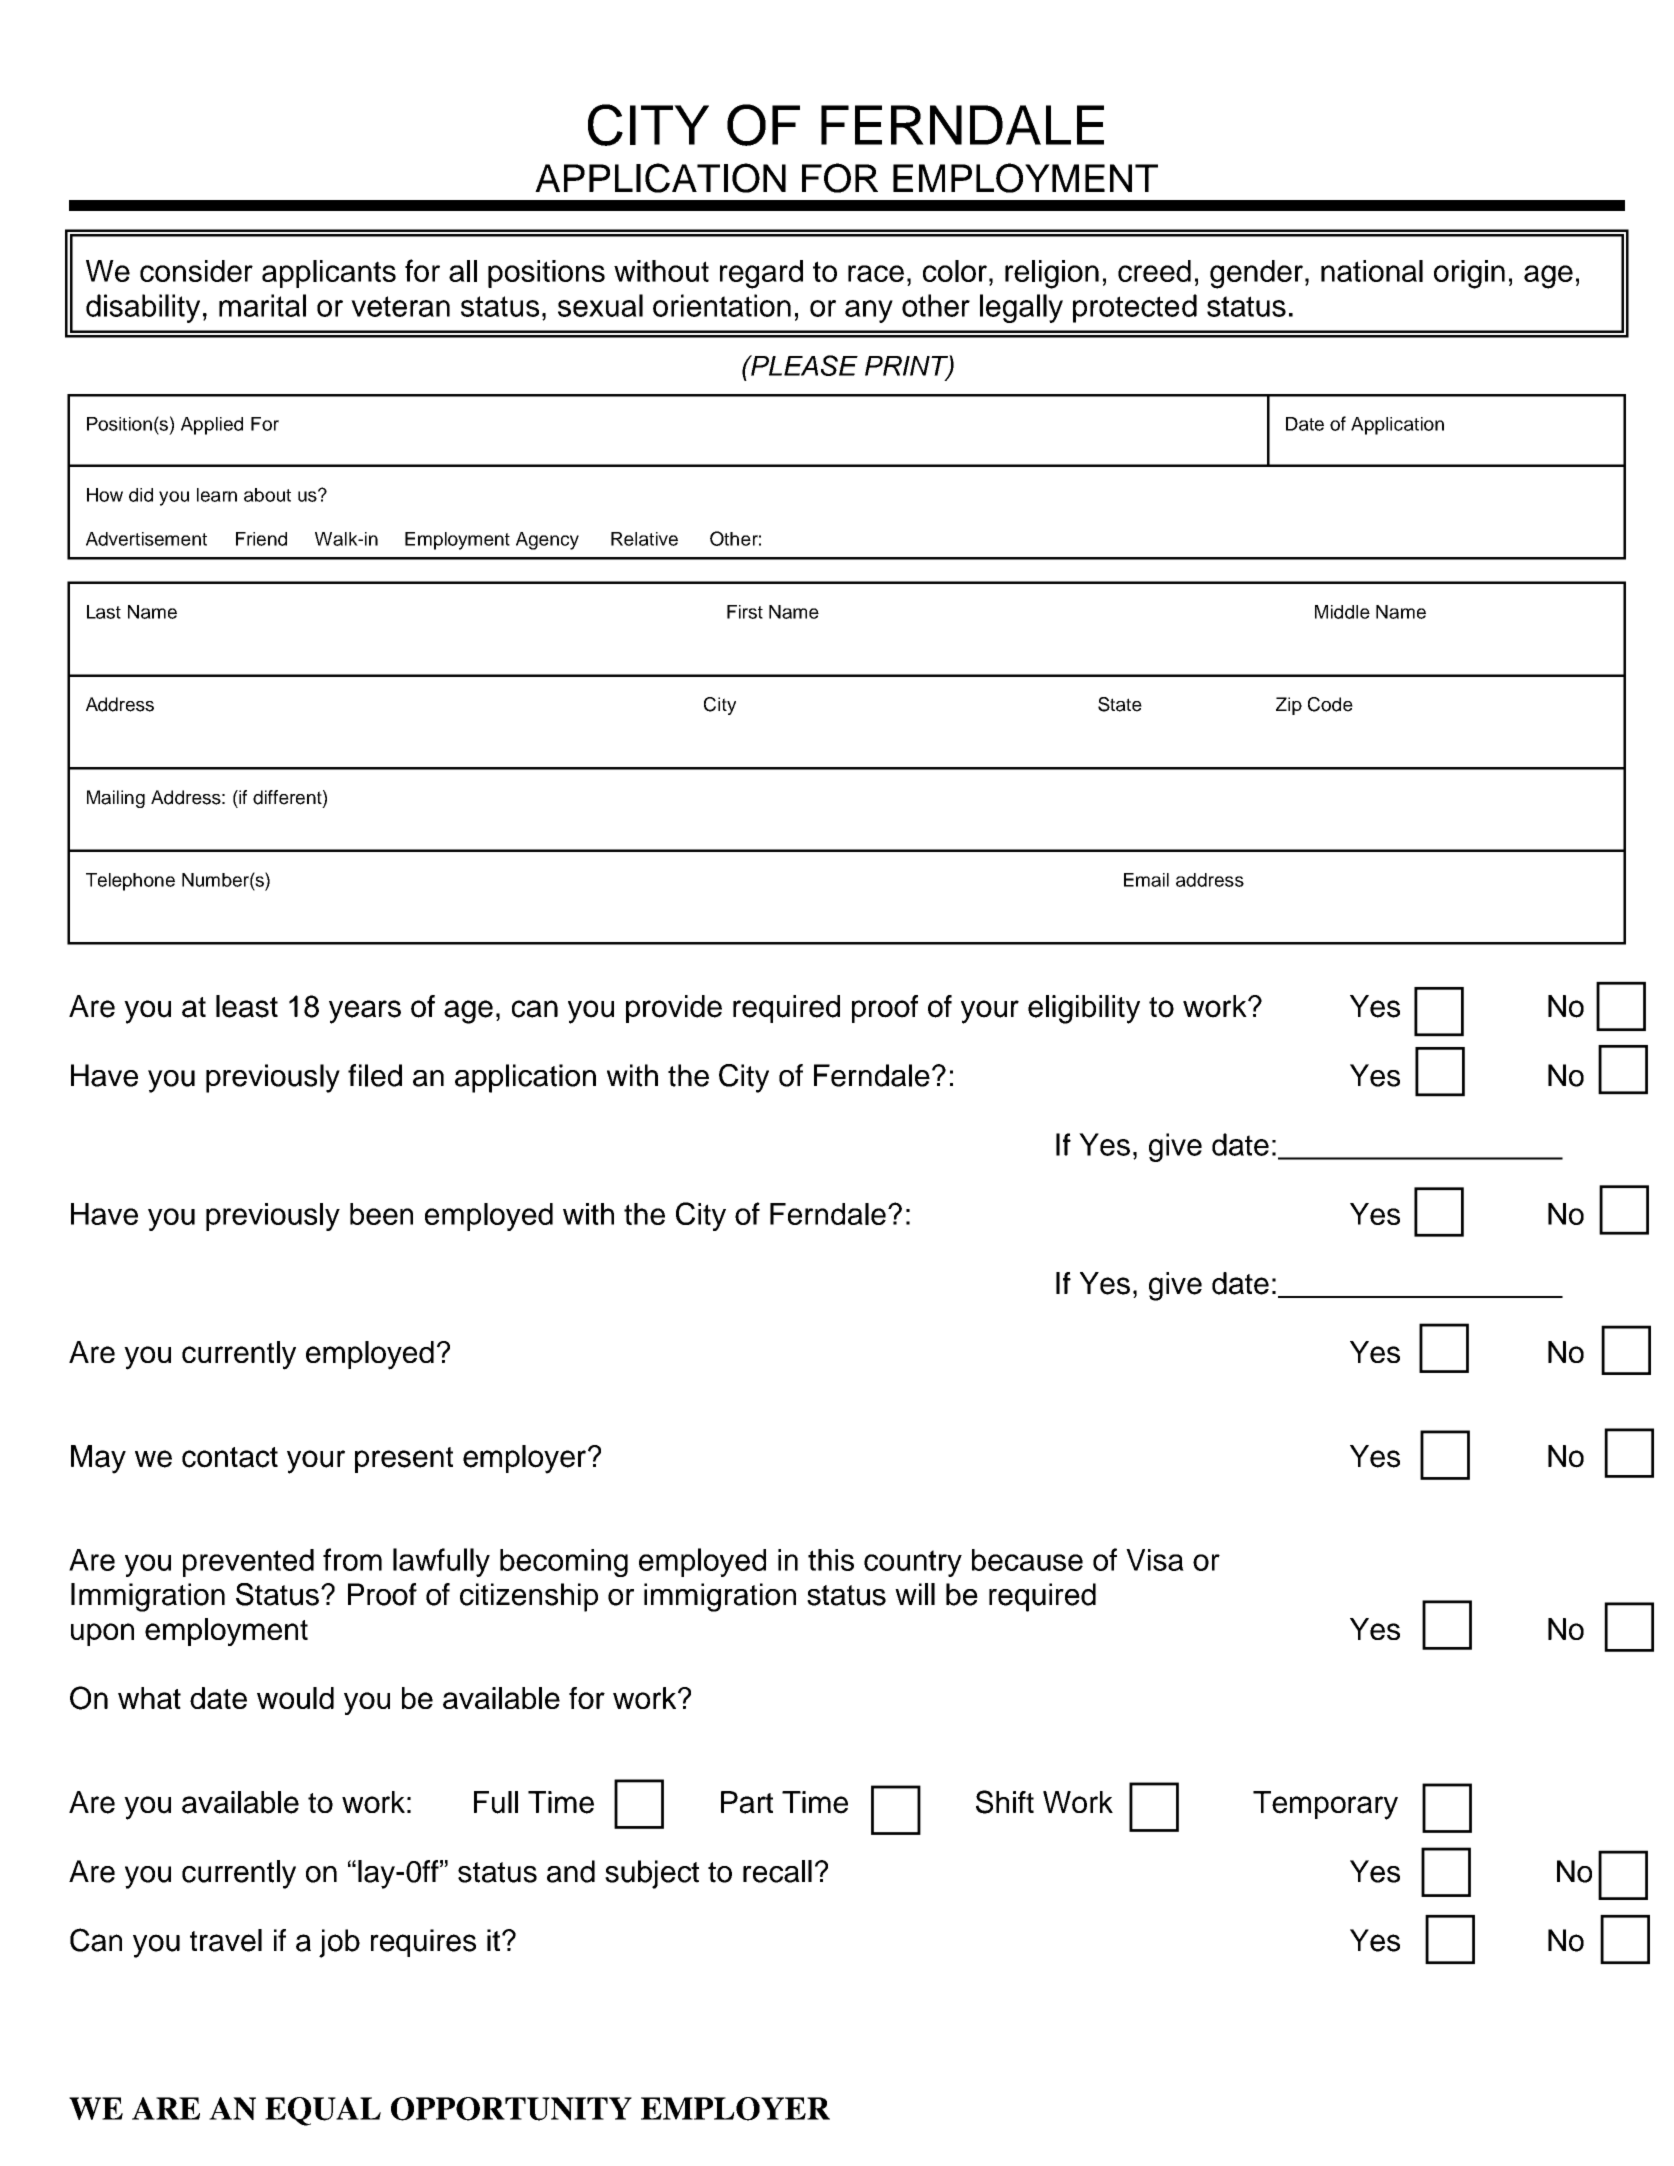 This page has height=2166, width=1674. What do you see at coordinates (747, 1802) in the page?
I see `Part` at bounding box center [747, 1802].
